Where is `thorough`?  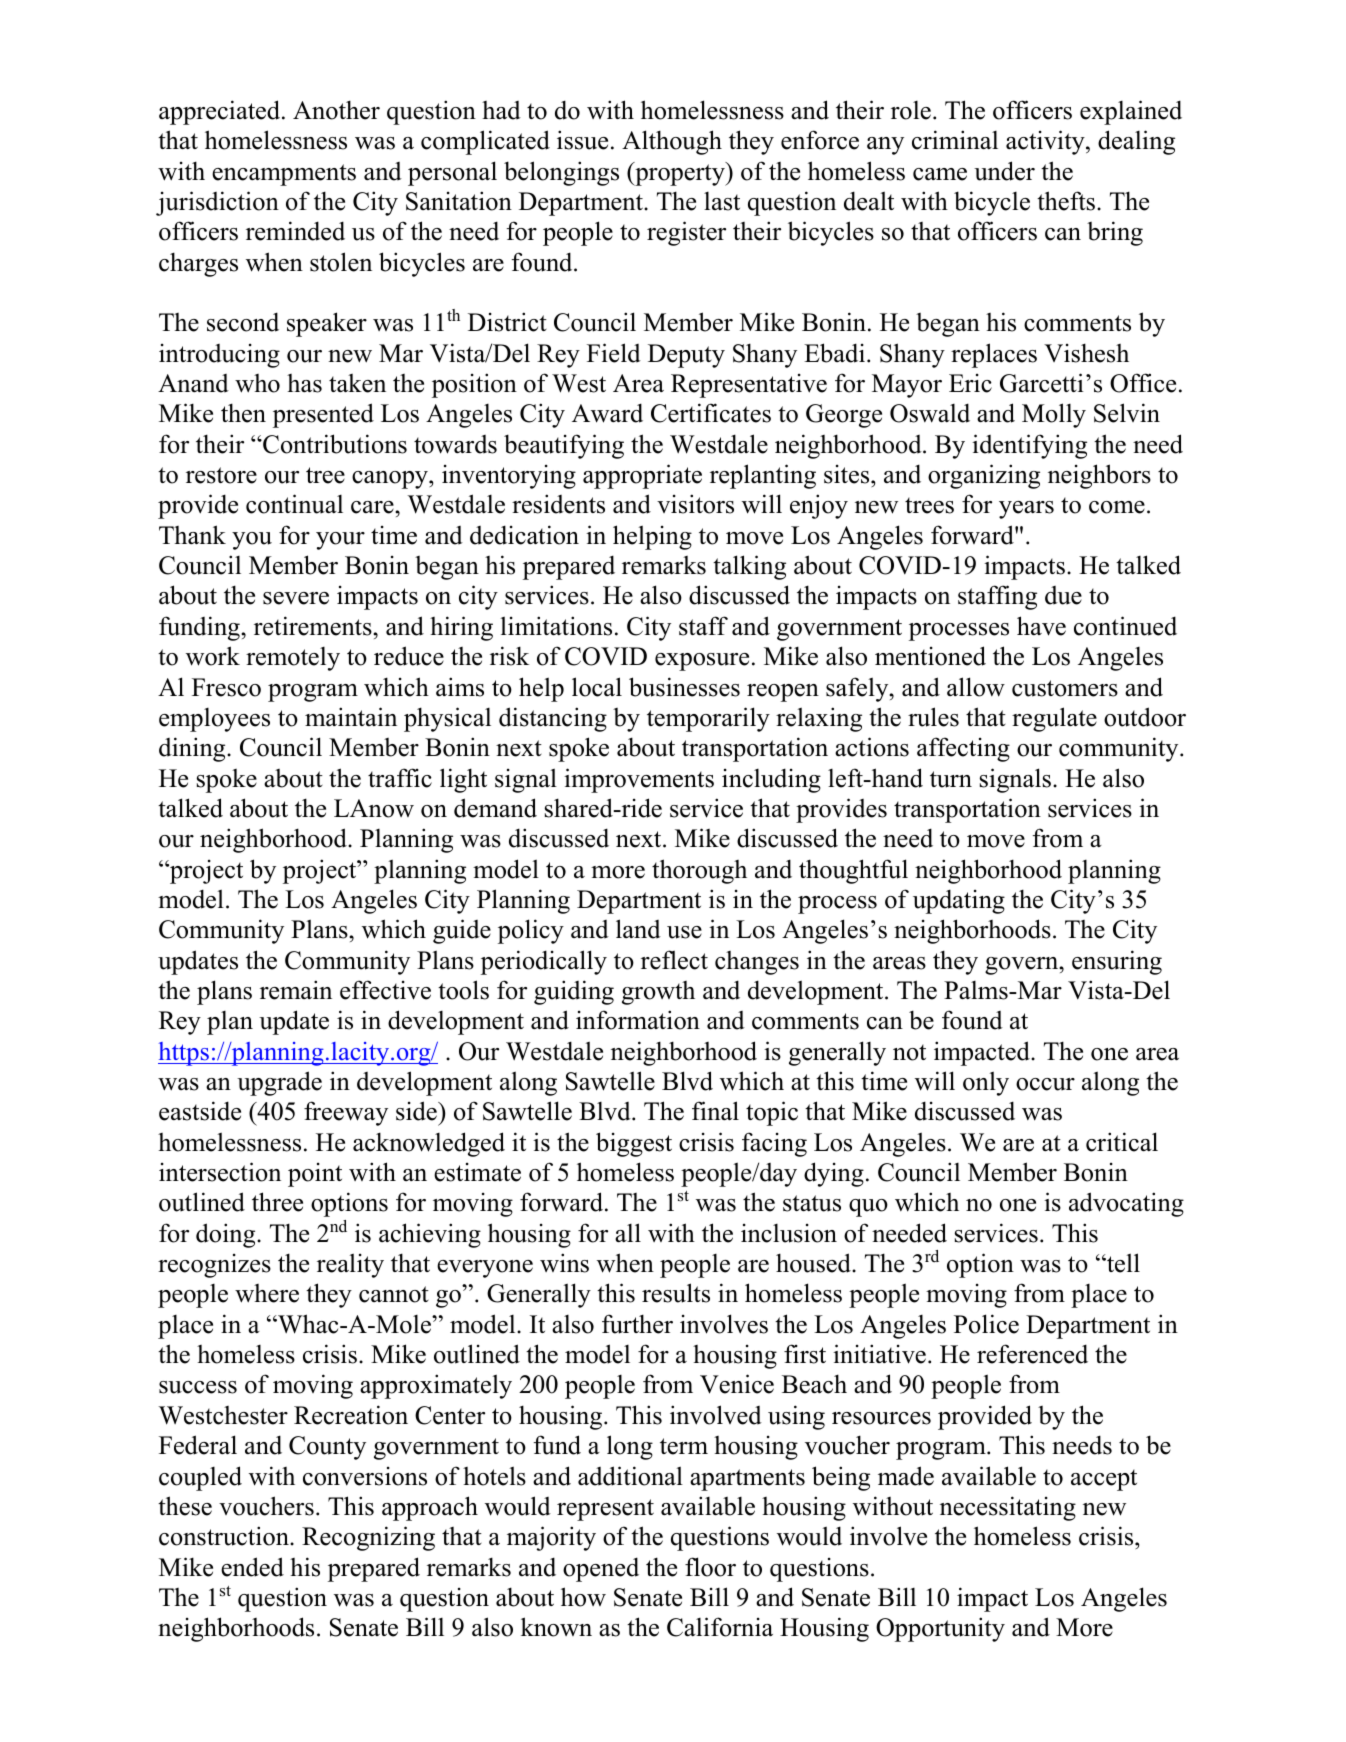
thorough is located at coordinates (699, 871).
